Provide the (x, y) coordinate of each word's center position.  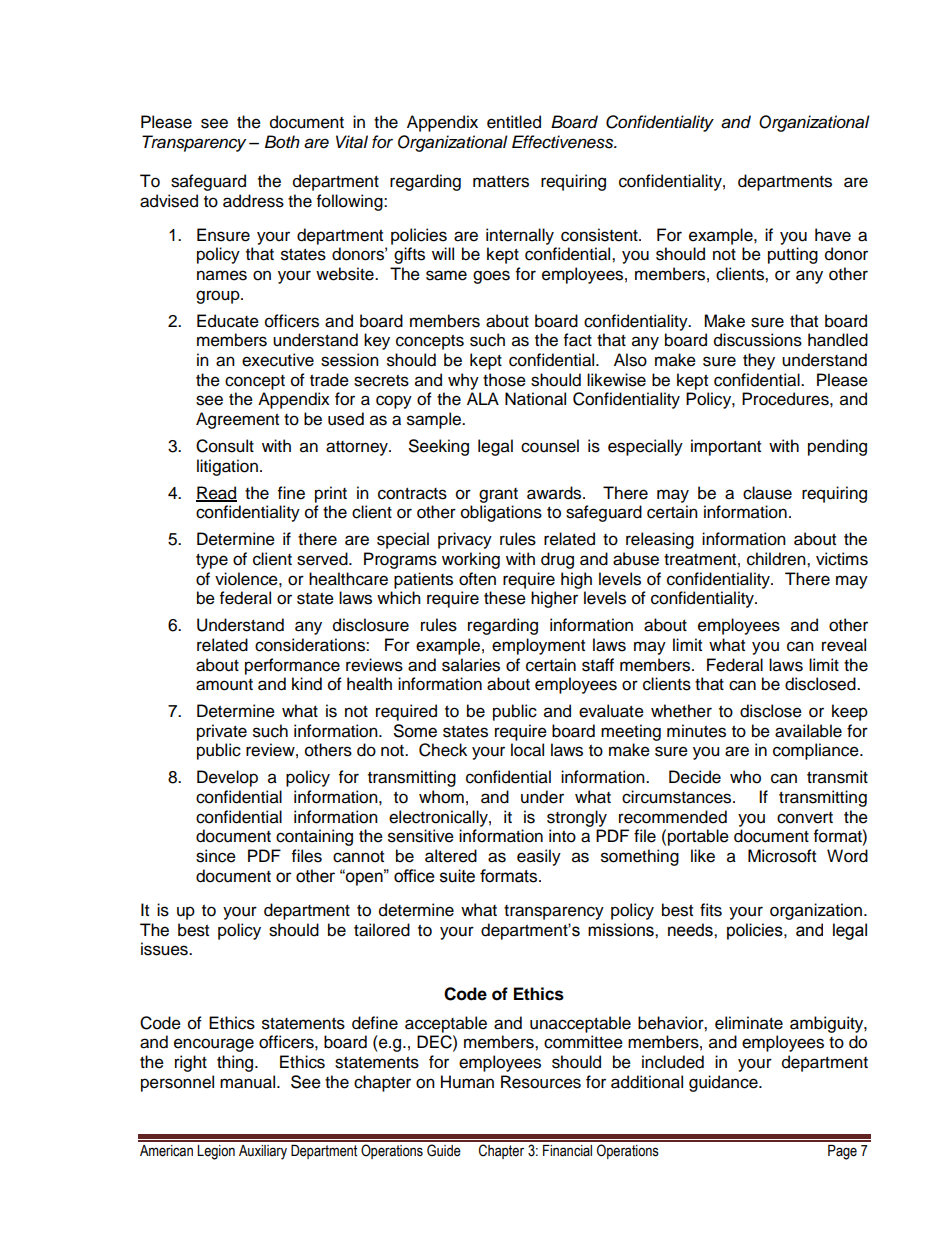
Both (282, 141)
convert (805, 818)
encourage (214, 1045)
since (216, 856)
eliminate (749, 1023)
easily (539, 857)
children (777, 559)
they (759, 361)
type (212, 561)
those (504, 380)
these (505, 598)
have (833, 235)
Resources (541, 1082)
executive (278, 360)
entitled (514, 122)
